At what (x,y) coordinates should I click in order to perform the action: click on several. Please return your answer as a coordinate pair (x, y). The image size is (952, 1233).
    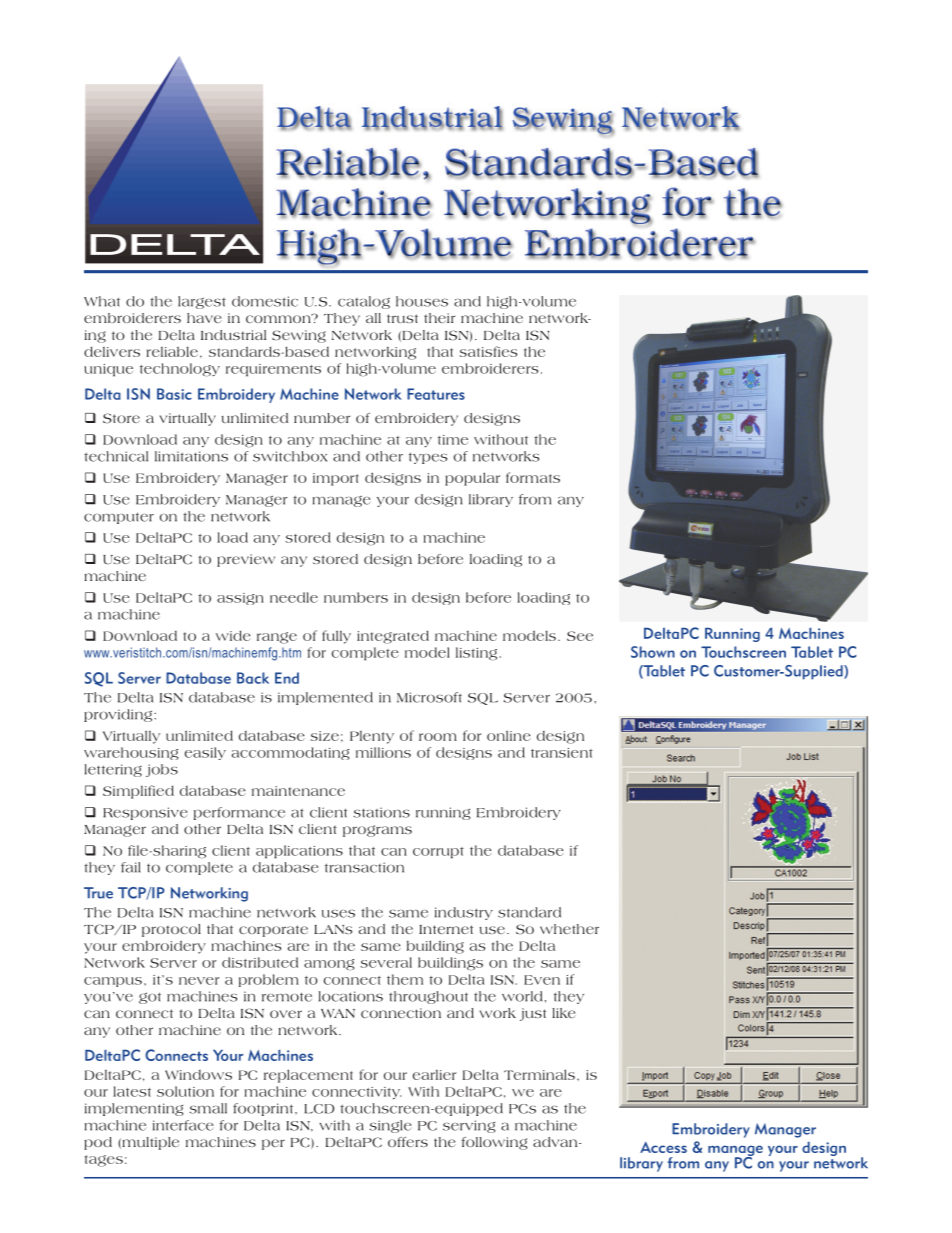
    Looking at the image, I should click on (386, 962).
